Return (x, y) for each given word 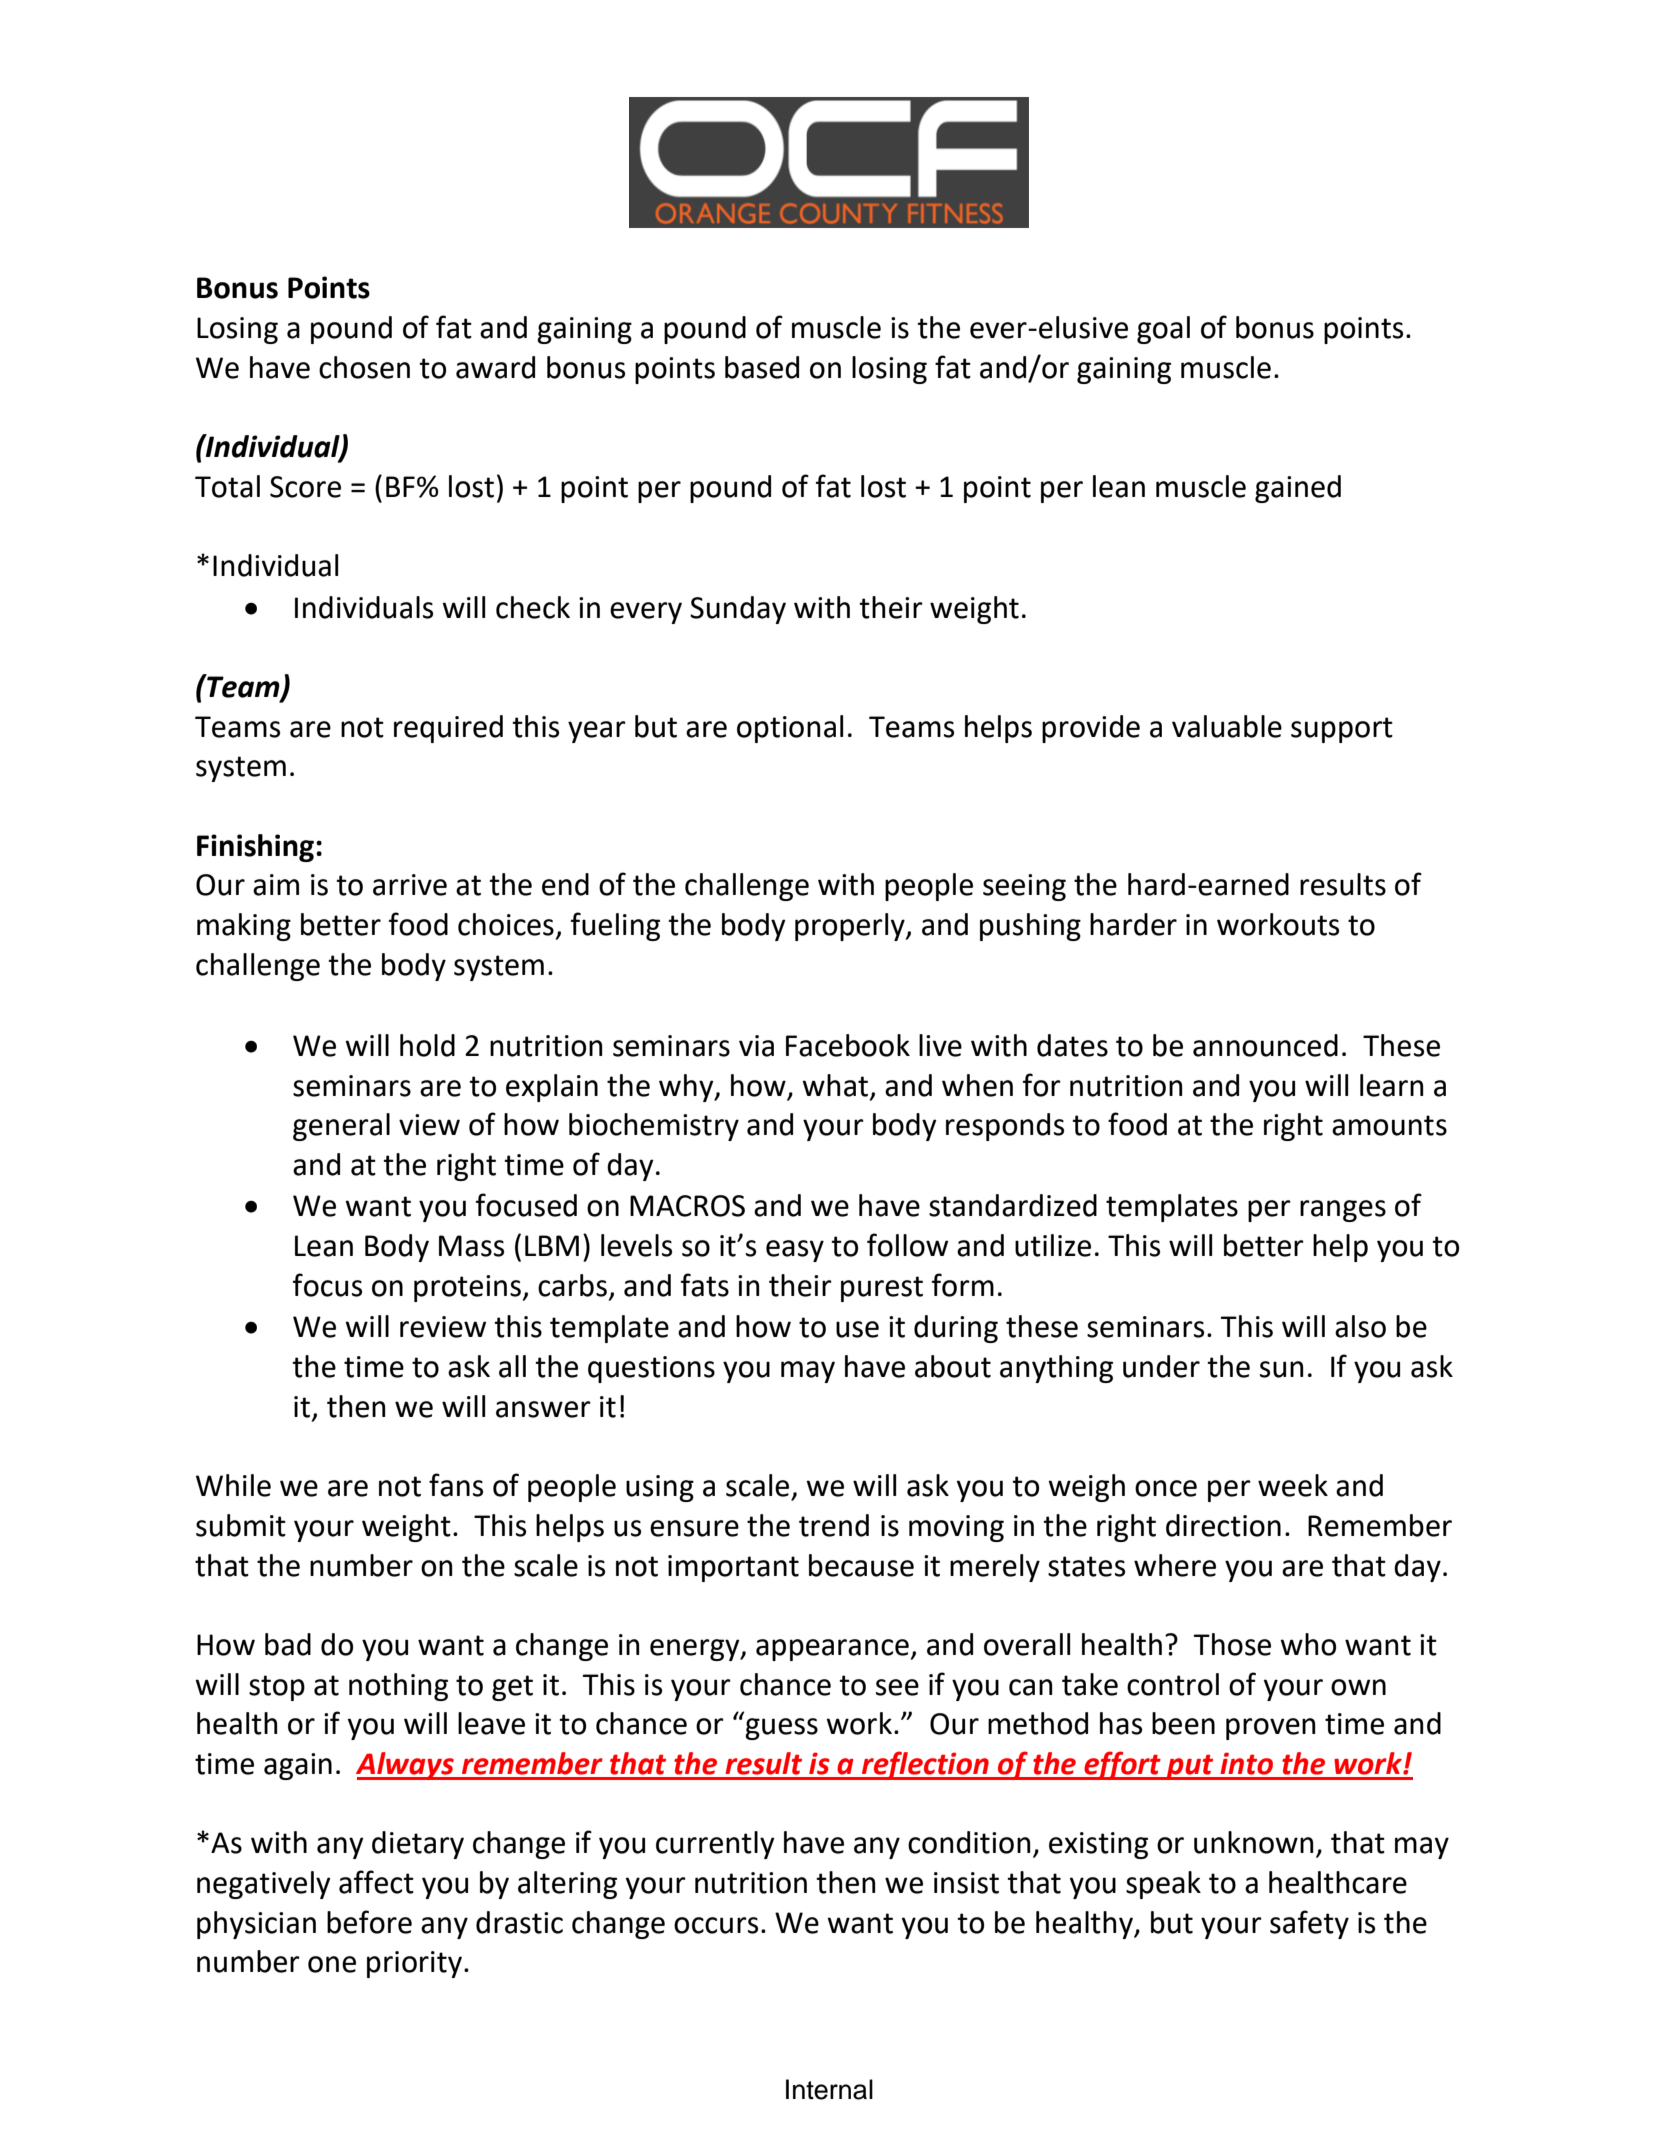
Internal (829, 2089)
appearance (832, 1650)
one (332, 1964)
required (448, 729)
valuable (1227, 726)
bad (288, 1644)
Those (1232, 1644)
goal (1163, 330)
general (341, 1127)
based (762, 367)
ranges (1343, 1211)
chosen (364, 367)
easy (795, 1251)
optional (790, 729)
